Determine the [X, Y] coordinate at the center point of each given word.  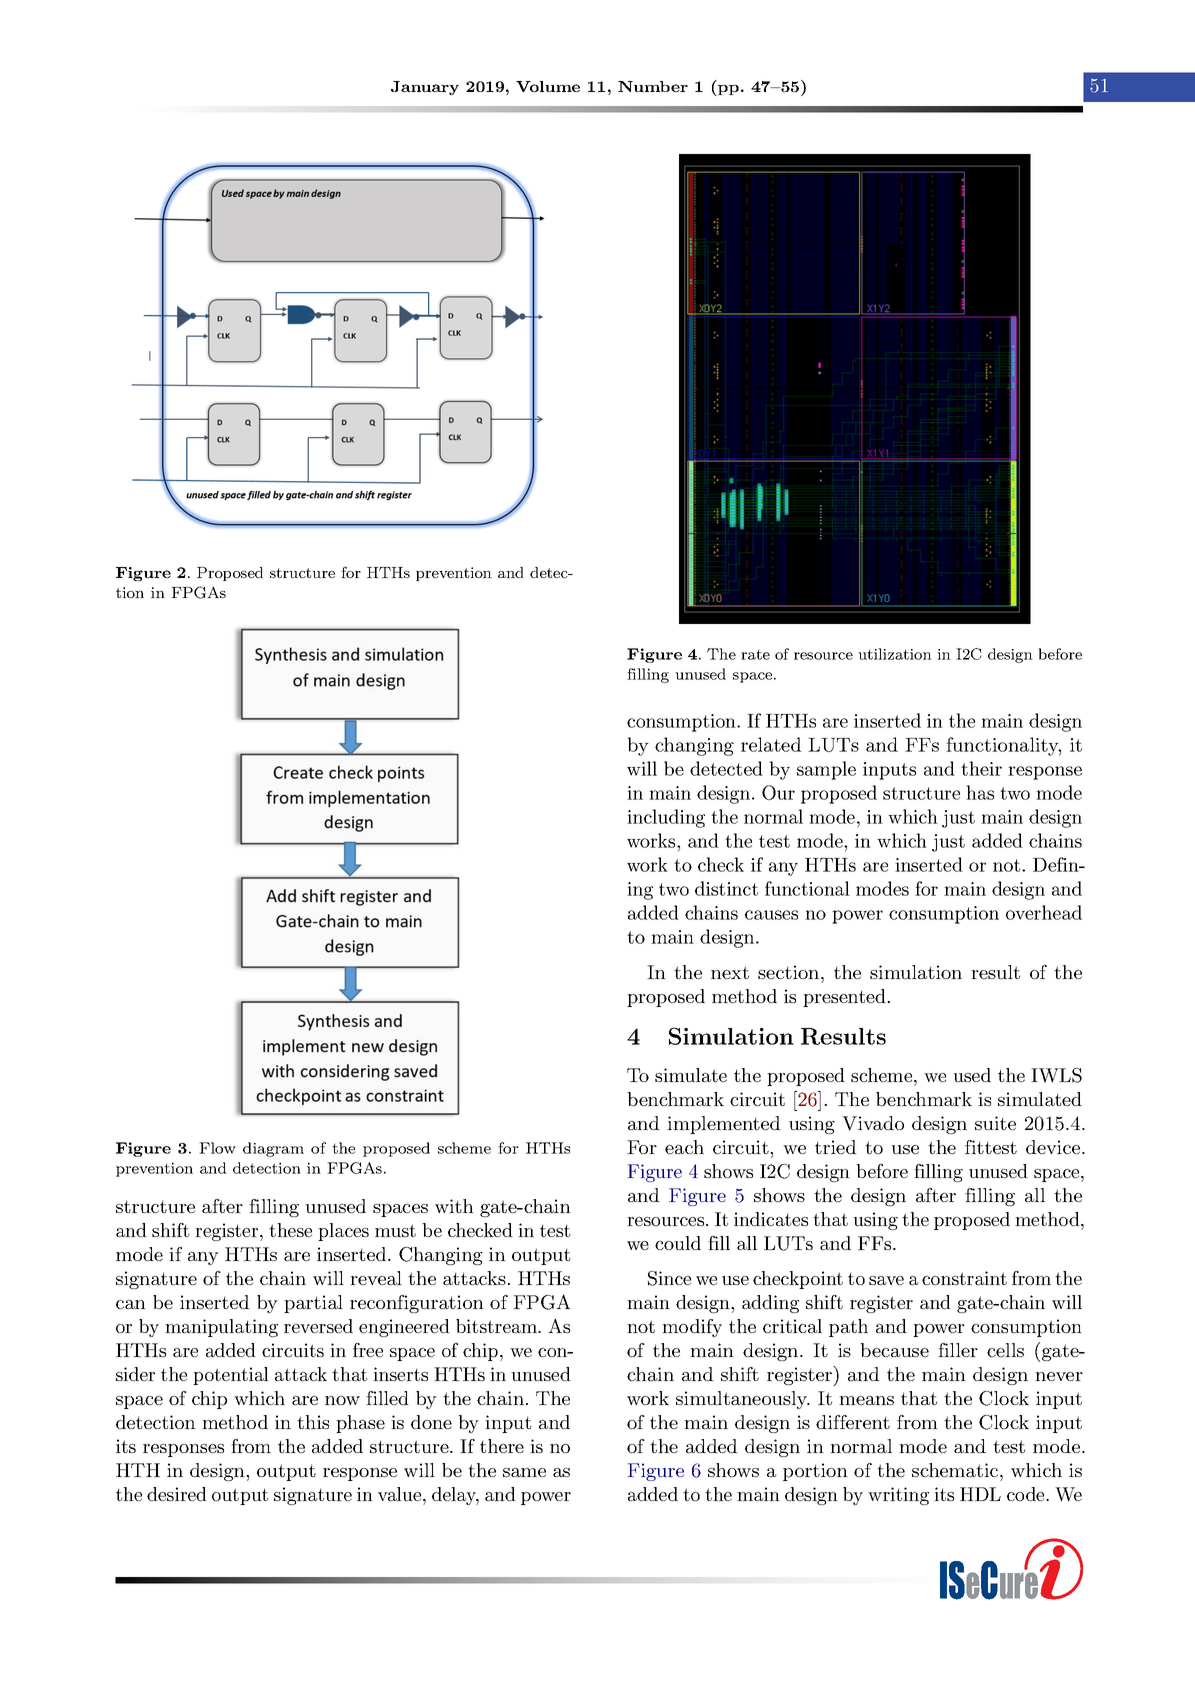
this [313, 1422]
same [524, 1472]
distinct [726, 888]
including [666, 818]
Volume [548, 86]
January [425, 88]
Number [653, 86]
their [981, 768]
